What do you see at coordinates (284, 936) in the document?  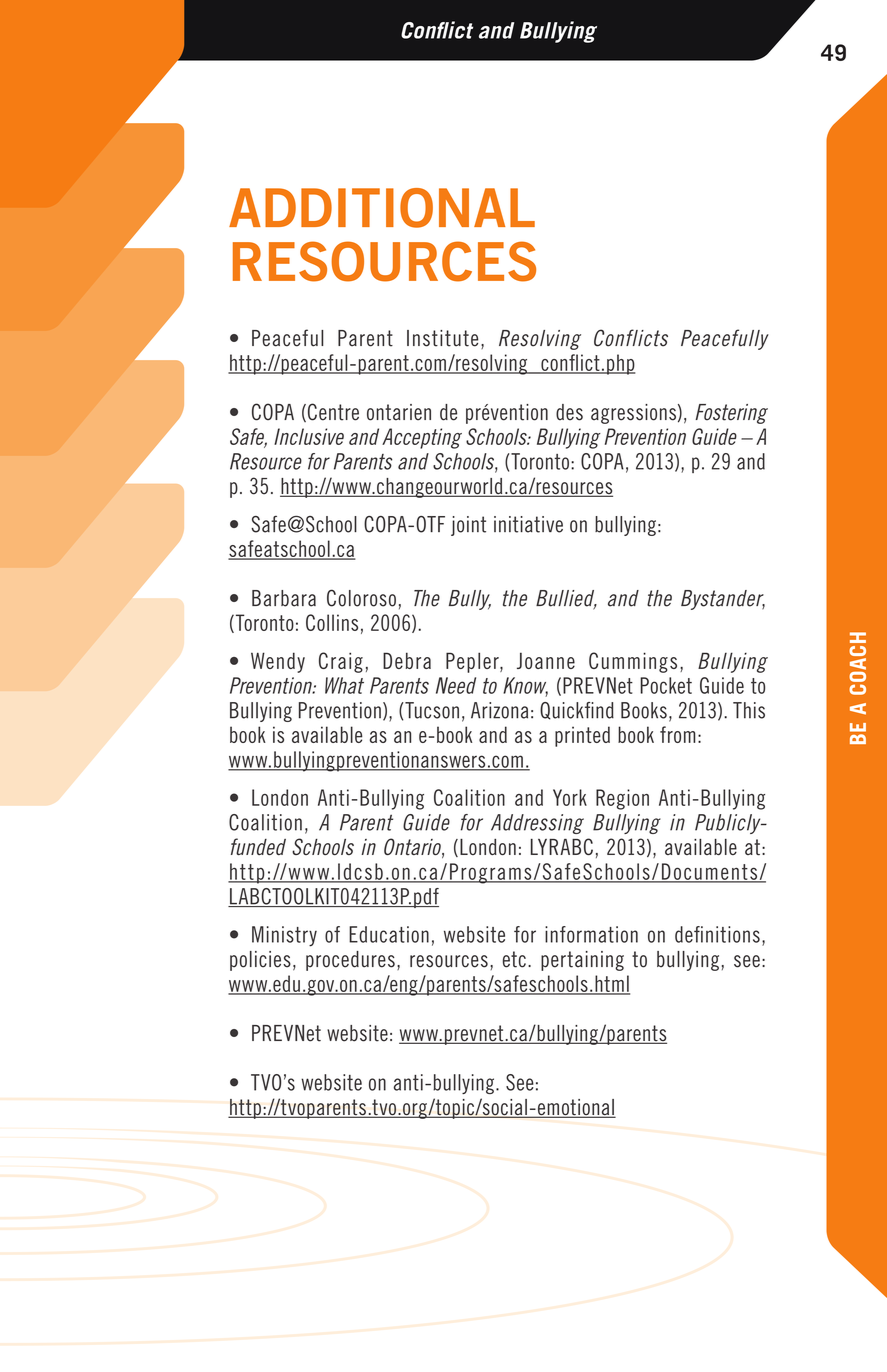 I see `Ministry` at bounding box center [284, 936].
